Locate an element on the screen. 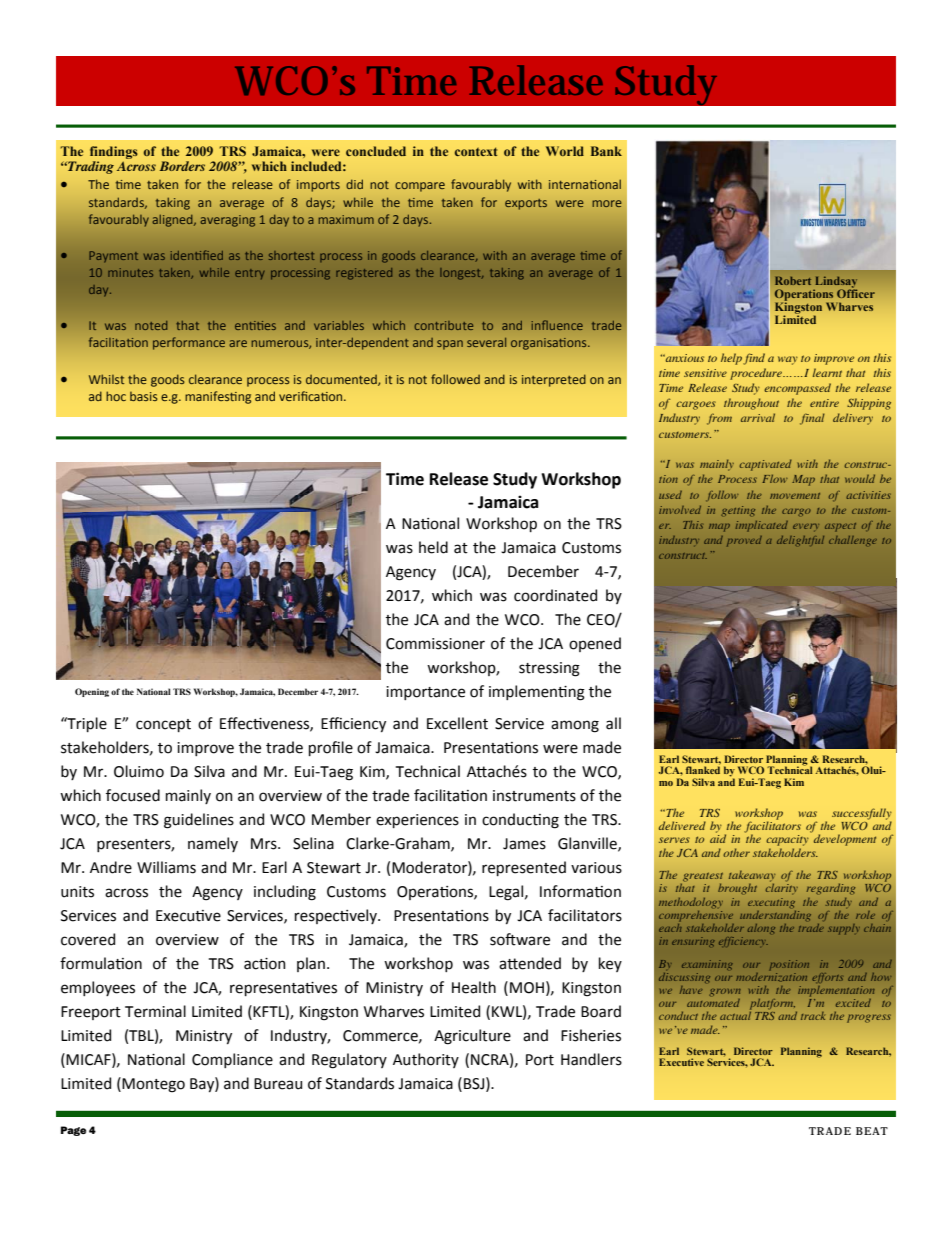  Robert is located at coordinates (793, 280).
